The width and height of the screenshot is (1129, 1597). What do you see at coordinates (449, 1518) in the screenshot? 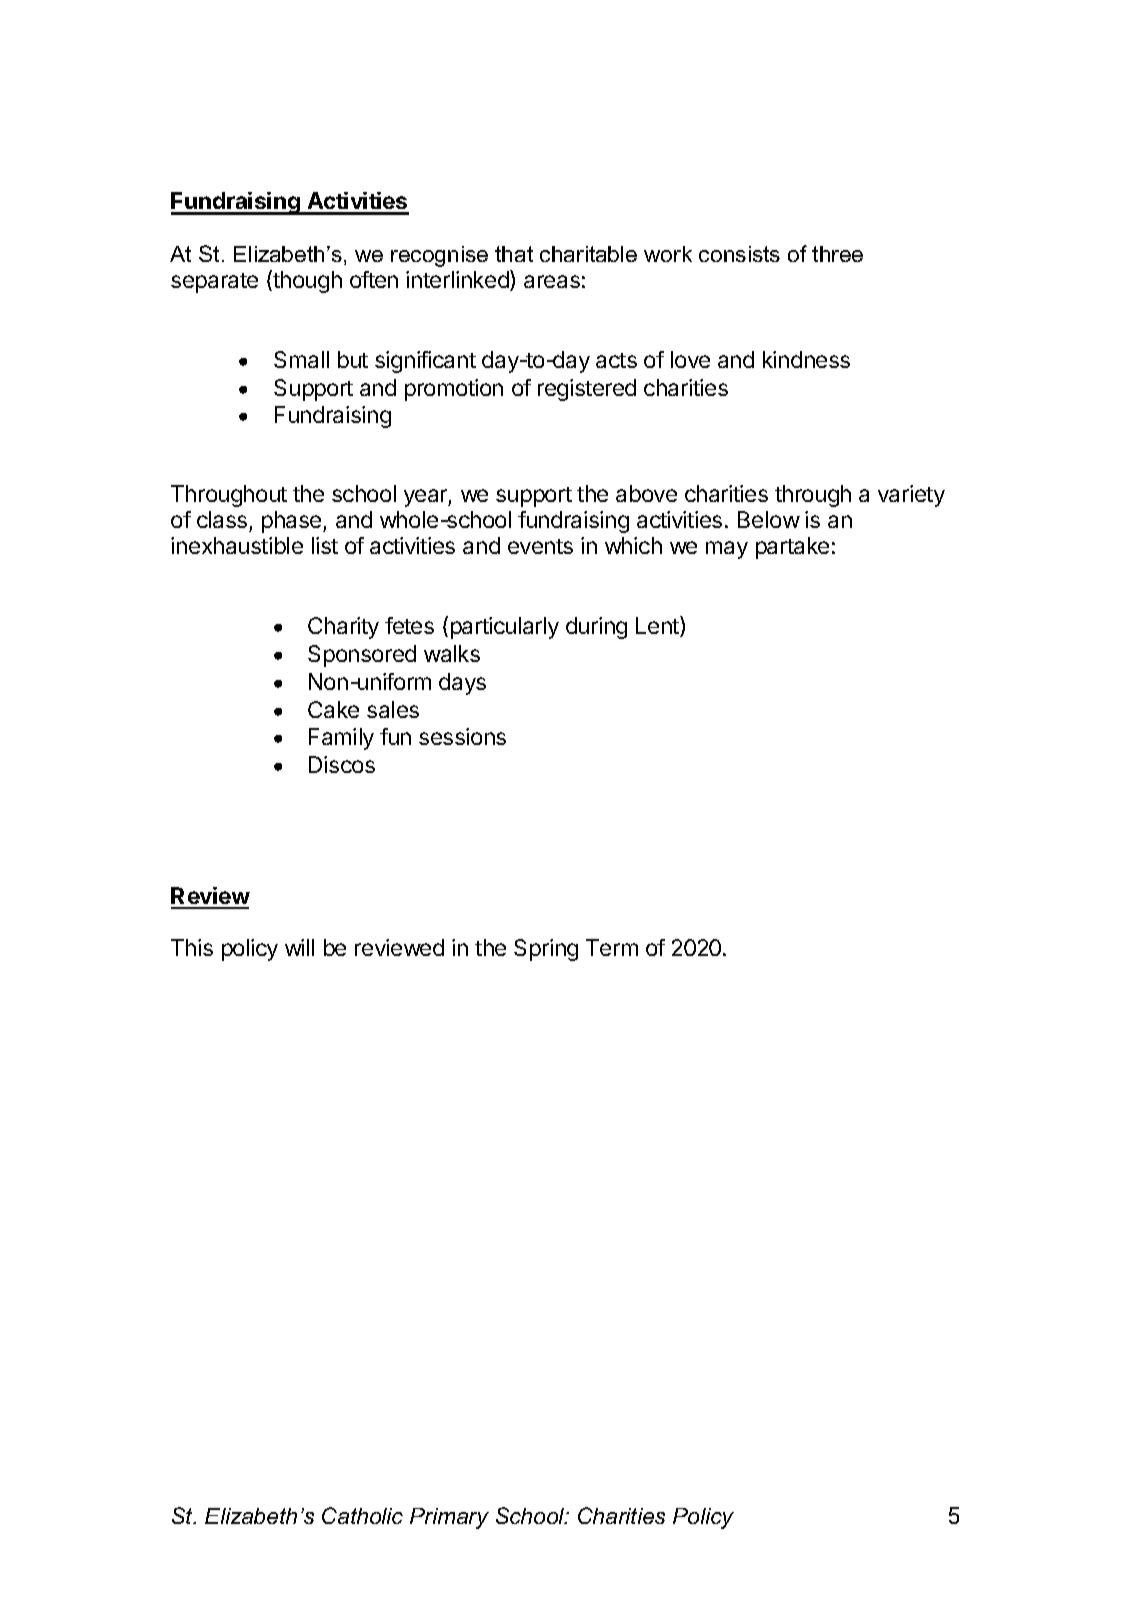
I see `Primary` at bounding box center [449, 1518].
